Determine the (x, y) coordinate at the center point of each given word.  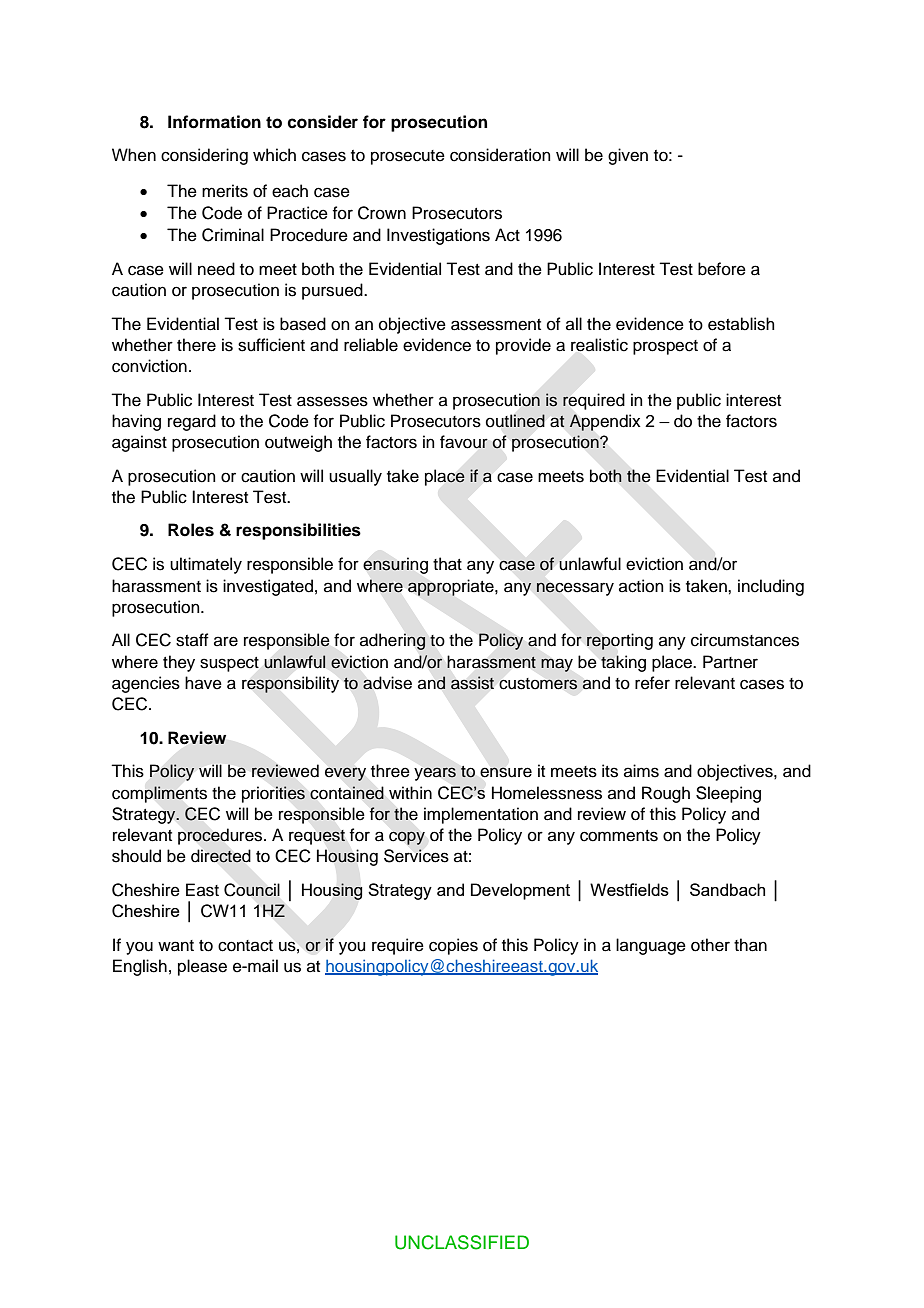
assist (472, 683)
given (628, 156)
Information (214, 122)
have (203, 683)
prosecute (408, 157)
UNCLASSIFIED (462, 1242)
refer (652, 683)
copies (453, 946)
